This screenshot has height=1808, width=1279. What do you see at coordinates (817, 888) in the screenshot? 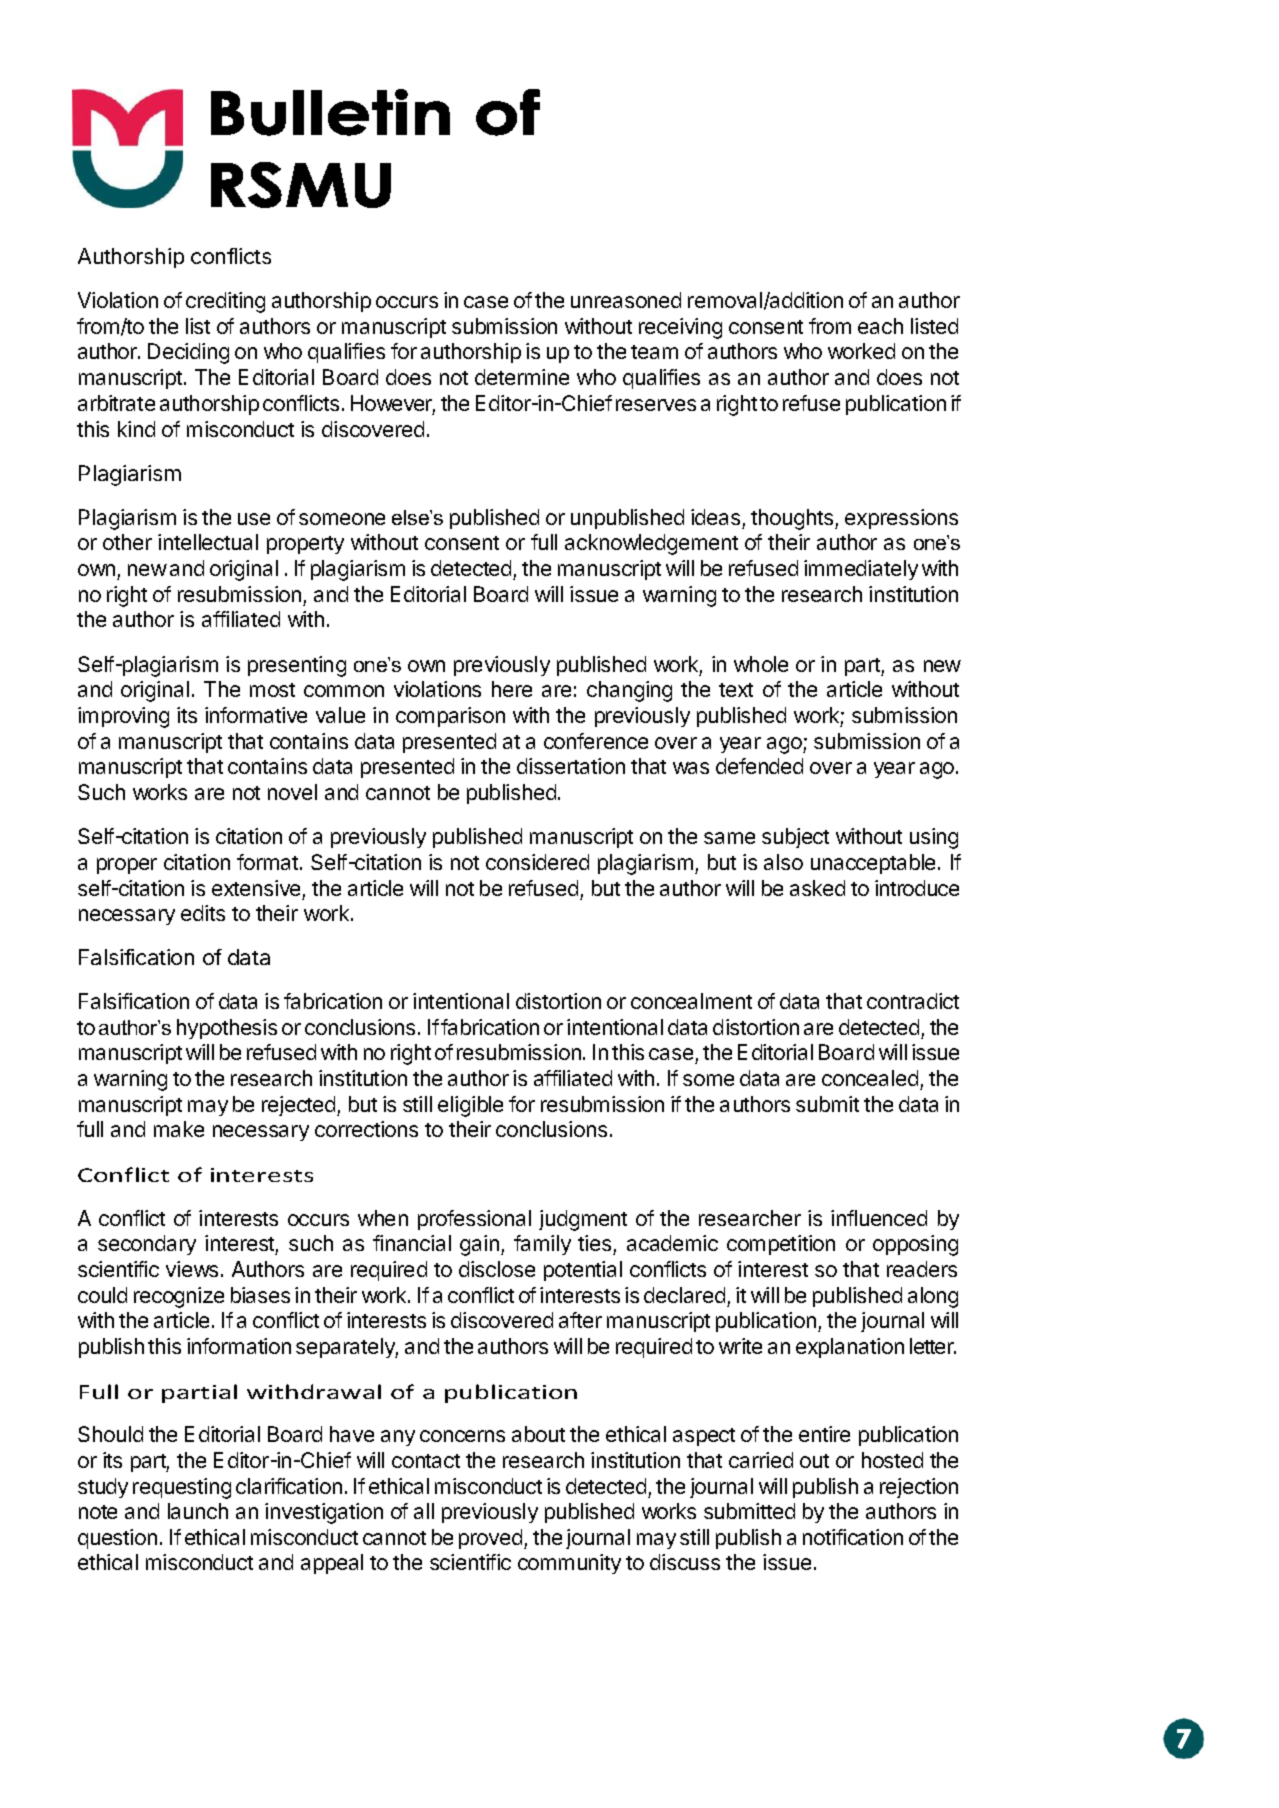
I see `asked` at bounding box center [817, 888].
